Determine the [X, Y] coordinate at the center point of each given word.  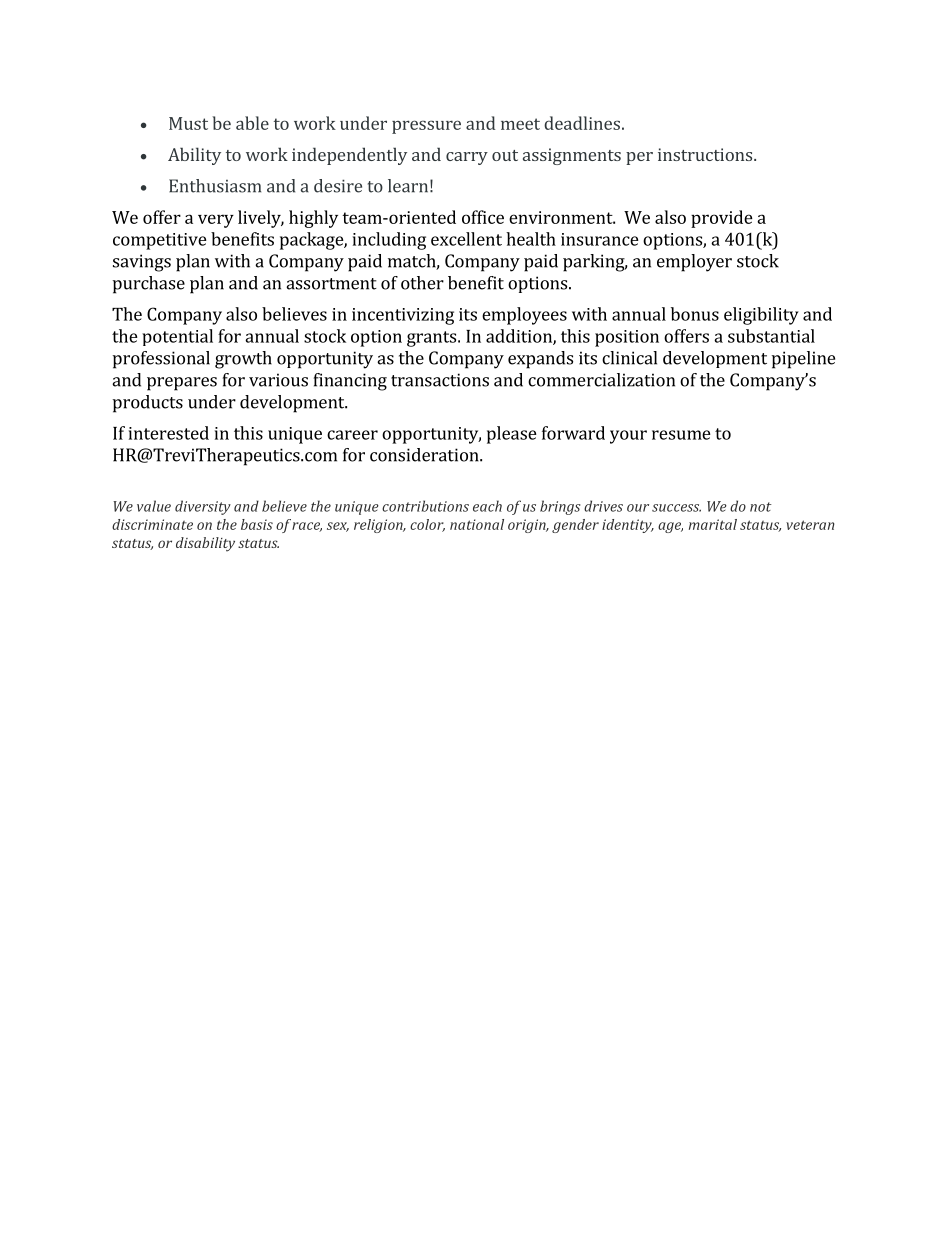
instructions [705, 154]
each [487, 506]
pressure [426, 127]
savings [142, 263]
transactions [440, 380]
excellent [466, 239]
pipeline [803, 360]
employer [694, 263]
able [252, 123]
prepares [182, 384]
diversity [203, 507]
